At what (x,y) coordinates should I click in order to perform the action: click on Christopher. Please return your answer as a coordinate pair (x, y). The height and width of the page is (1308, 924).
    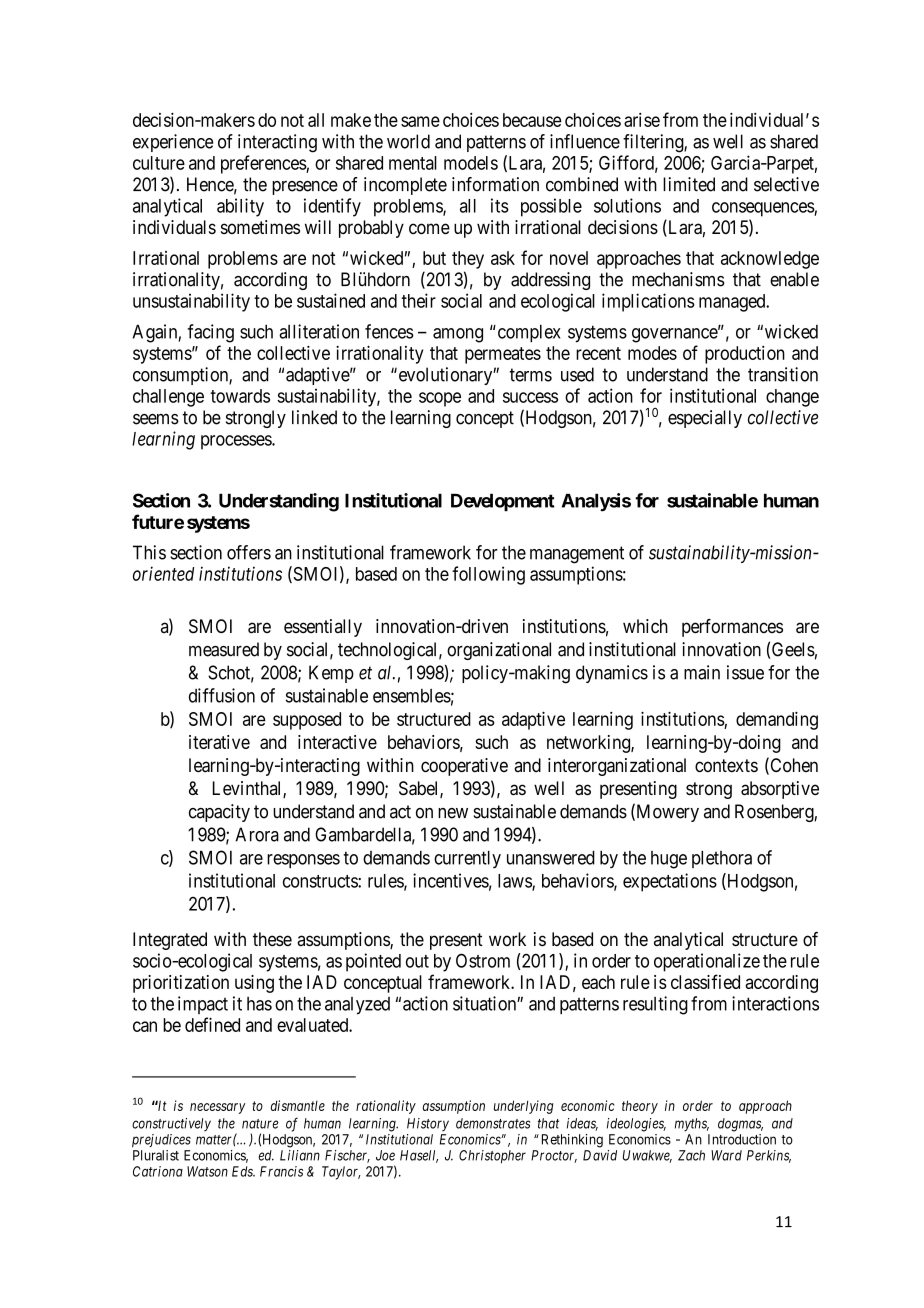
    Looking at the image, I should click on (492, 1157).
